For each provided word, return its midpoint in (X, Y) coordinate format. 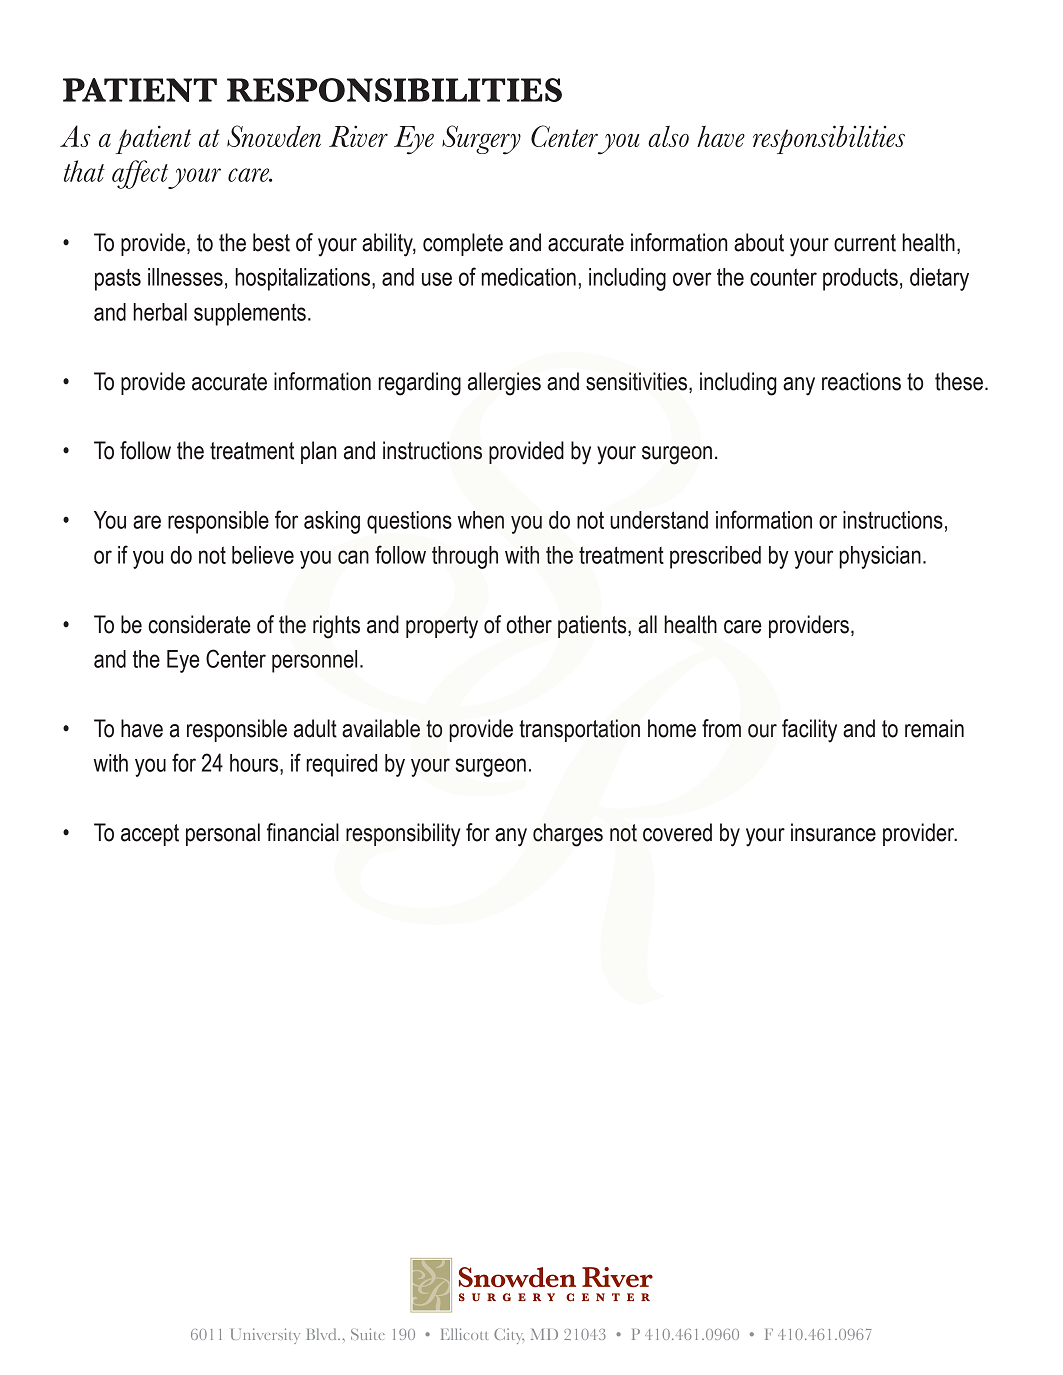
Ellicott (464, 1334)
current (865, 243)
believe (263, 555)
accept (150, 835)
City (509, 1336)
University (265, 1336)
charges (568, 835)
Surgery (481, 140)
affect (140, 174)
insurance (833, 832)
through (465, 557)
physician (880, 557)
